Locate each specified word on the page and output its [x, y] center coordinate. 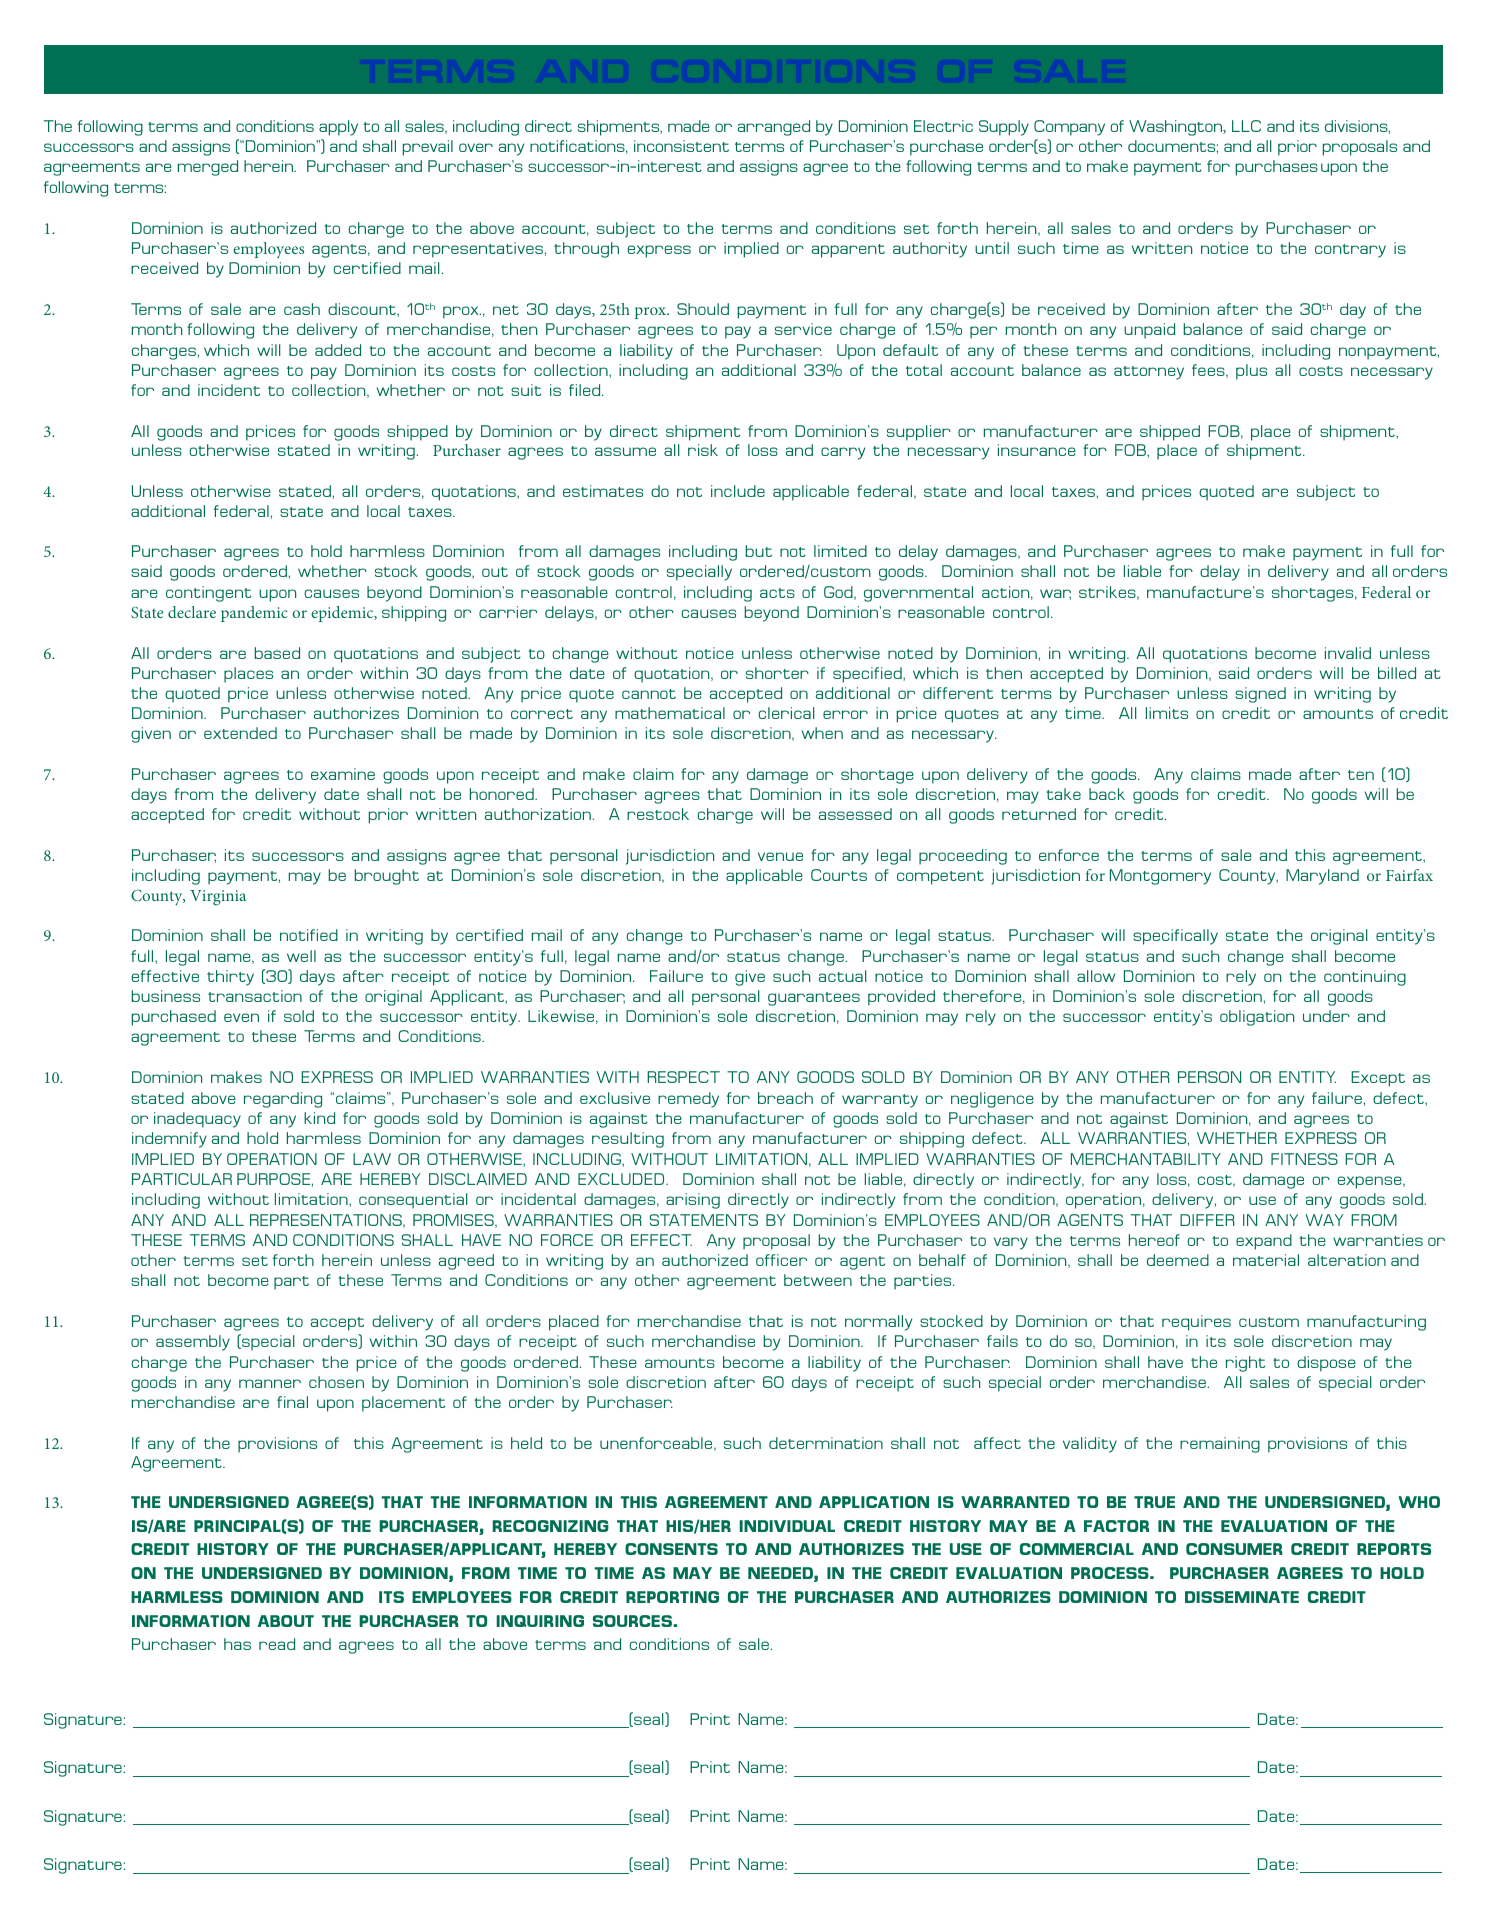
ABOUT [286, 1621]
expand [1264, 1242]
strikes [1108, 593]
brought [386, 877]
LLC [1246, 126]
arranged [774, 128]
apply [338, 128]
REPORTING [672, 1597]
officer [781, 1260]
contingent [208, 594]
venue [780, 856]
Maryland [1322, 877]
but [758, 551]
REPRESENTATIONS [327, 1221]
